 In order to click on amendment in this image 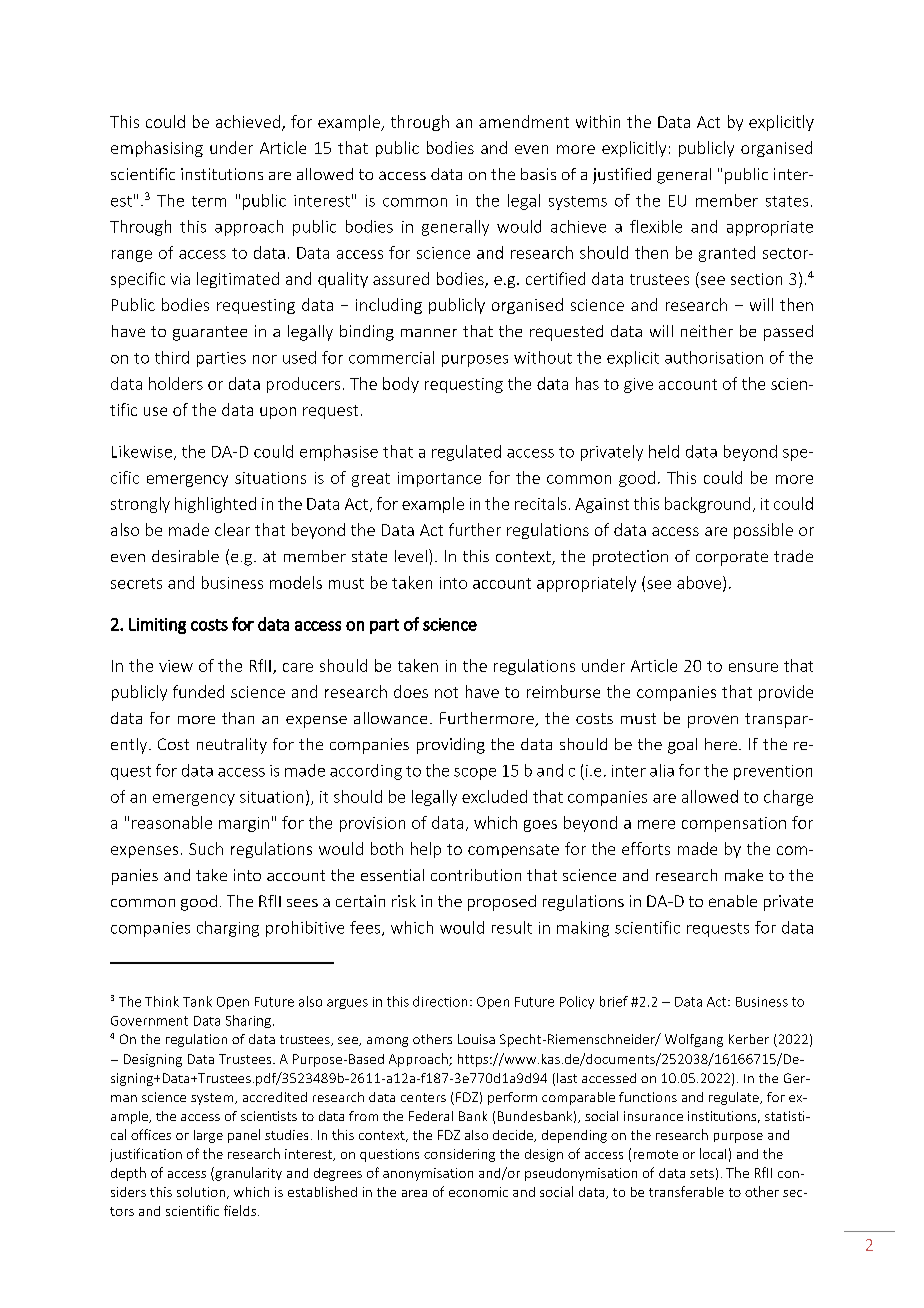, I will do `click(524, 121)`.
